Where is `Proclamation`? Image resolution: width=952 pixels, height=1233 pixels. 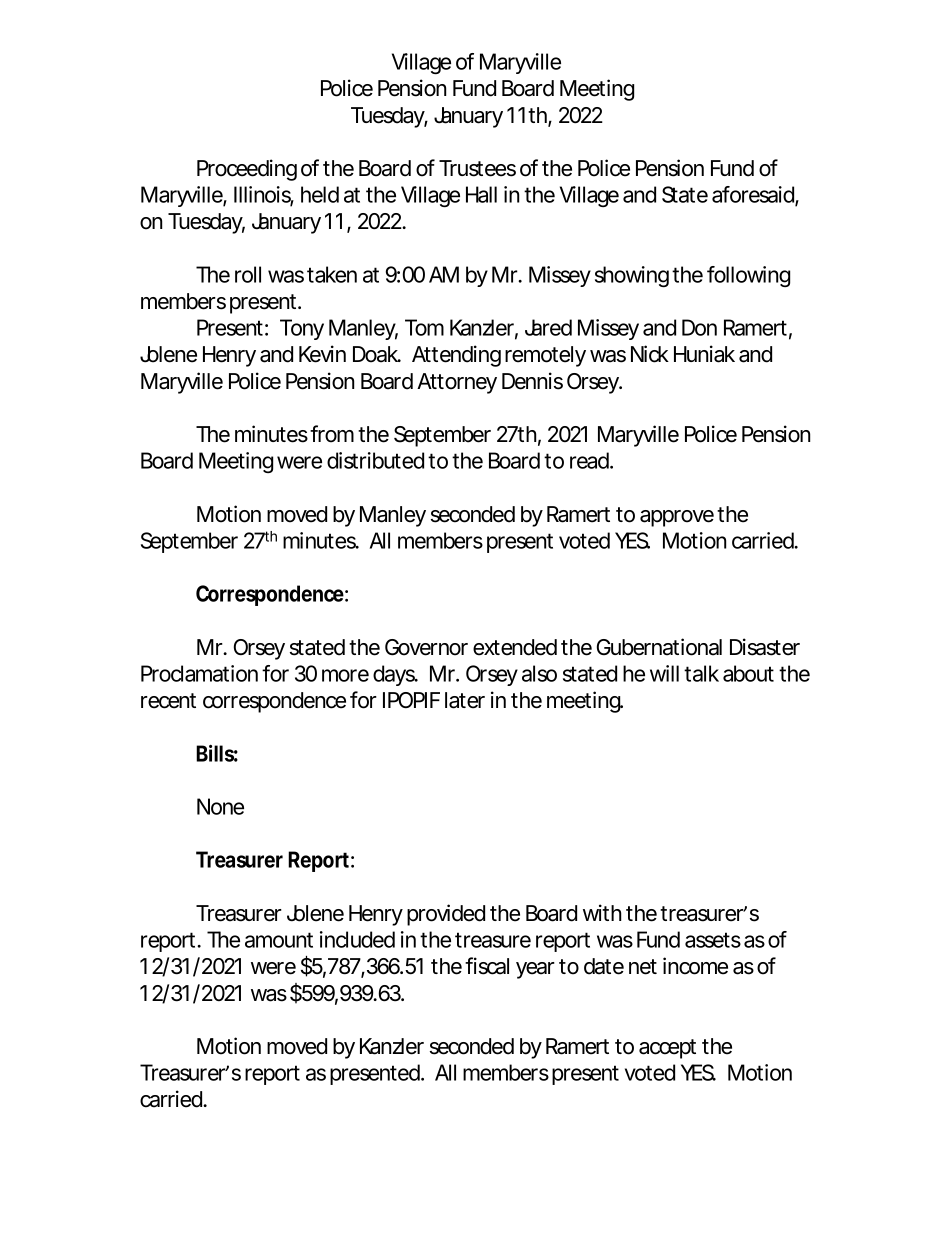
Proclamation is located at coordinates (199, 673).
